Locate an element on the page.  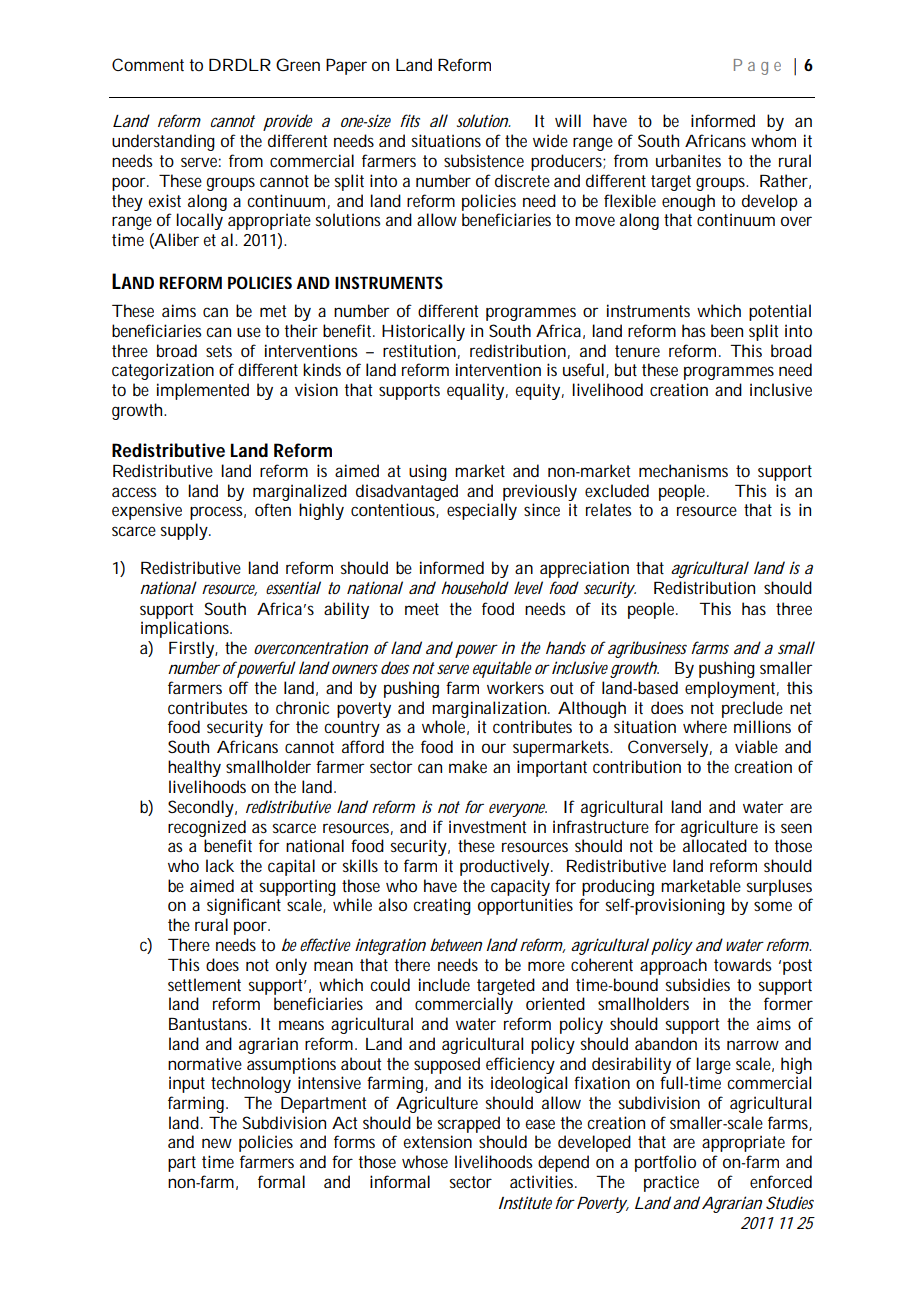
Historically is located at coordinates (423, 332).
